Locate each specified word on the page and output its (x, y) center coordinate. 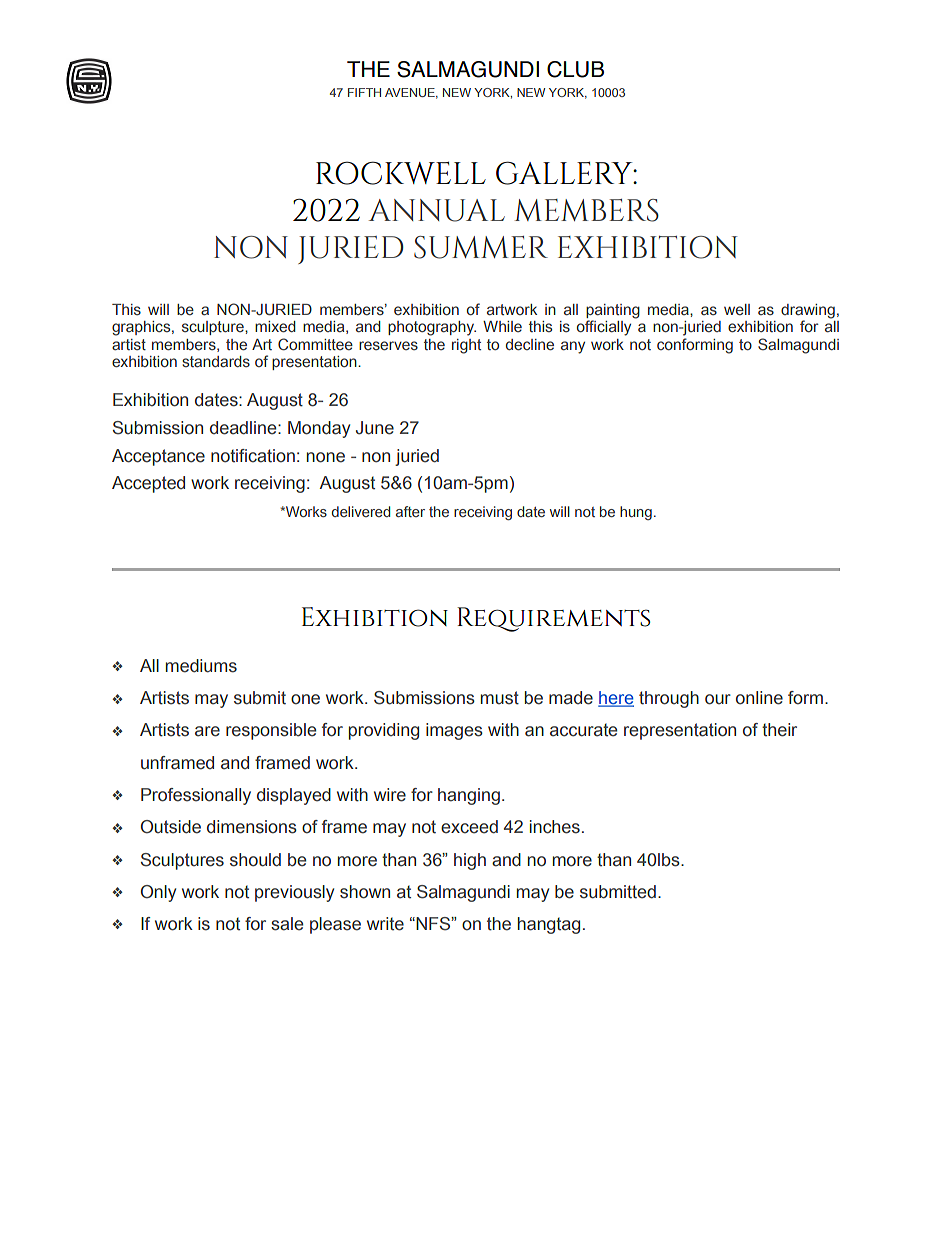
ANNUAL (436, 210)
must (500, 698)
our (718, 699)
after (410, 511)
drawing (808, 312)
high (470, 861)
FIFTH (364, 92)
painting (613, 312)
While (502, 326)
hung (636, 513)
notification (253, 456)
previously (294, 893)
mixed (275, 327)
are (207, 731)
